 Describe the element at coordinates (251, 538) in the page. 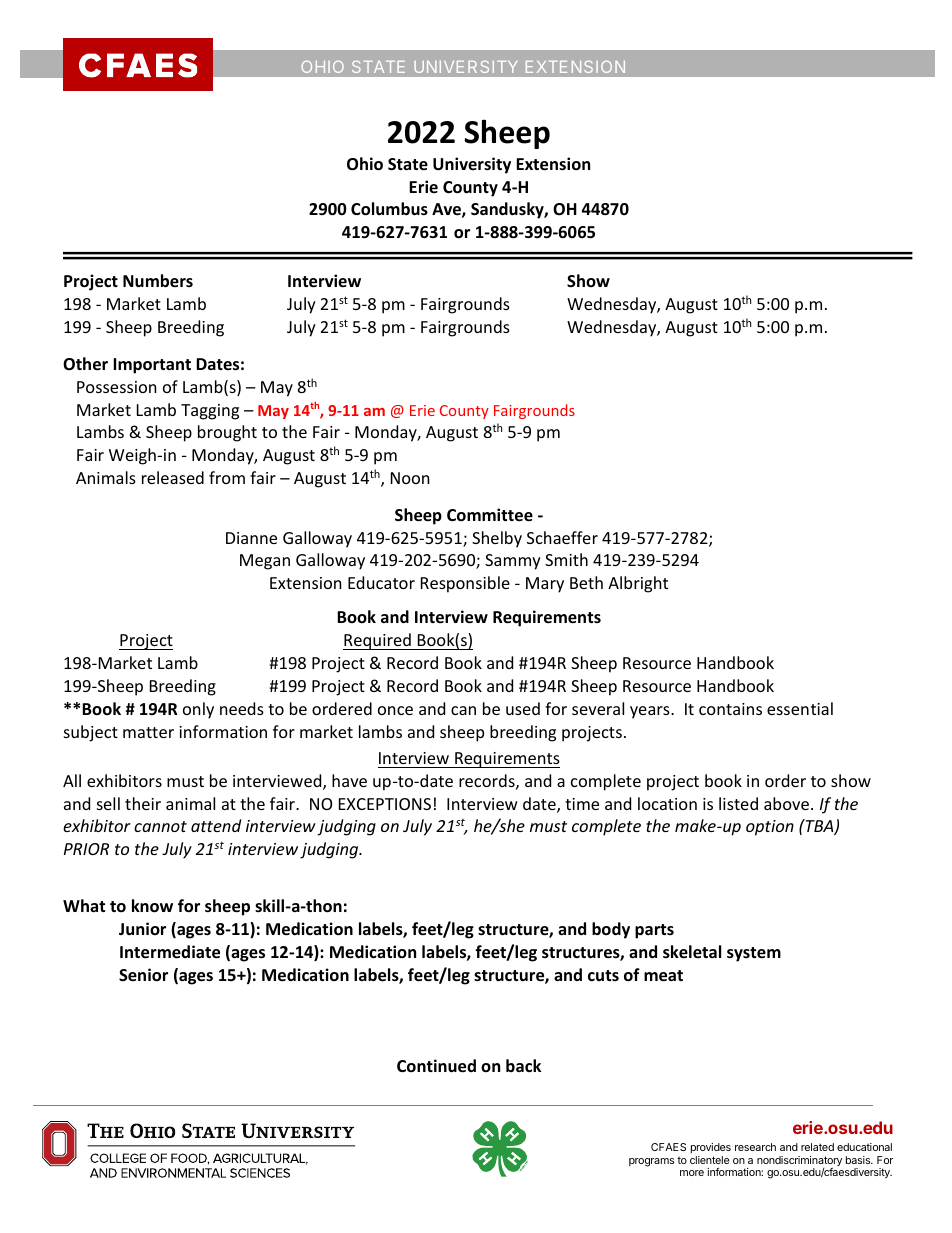

I see `Dianne` at that location.
